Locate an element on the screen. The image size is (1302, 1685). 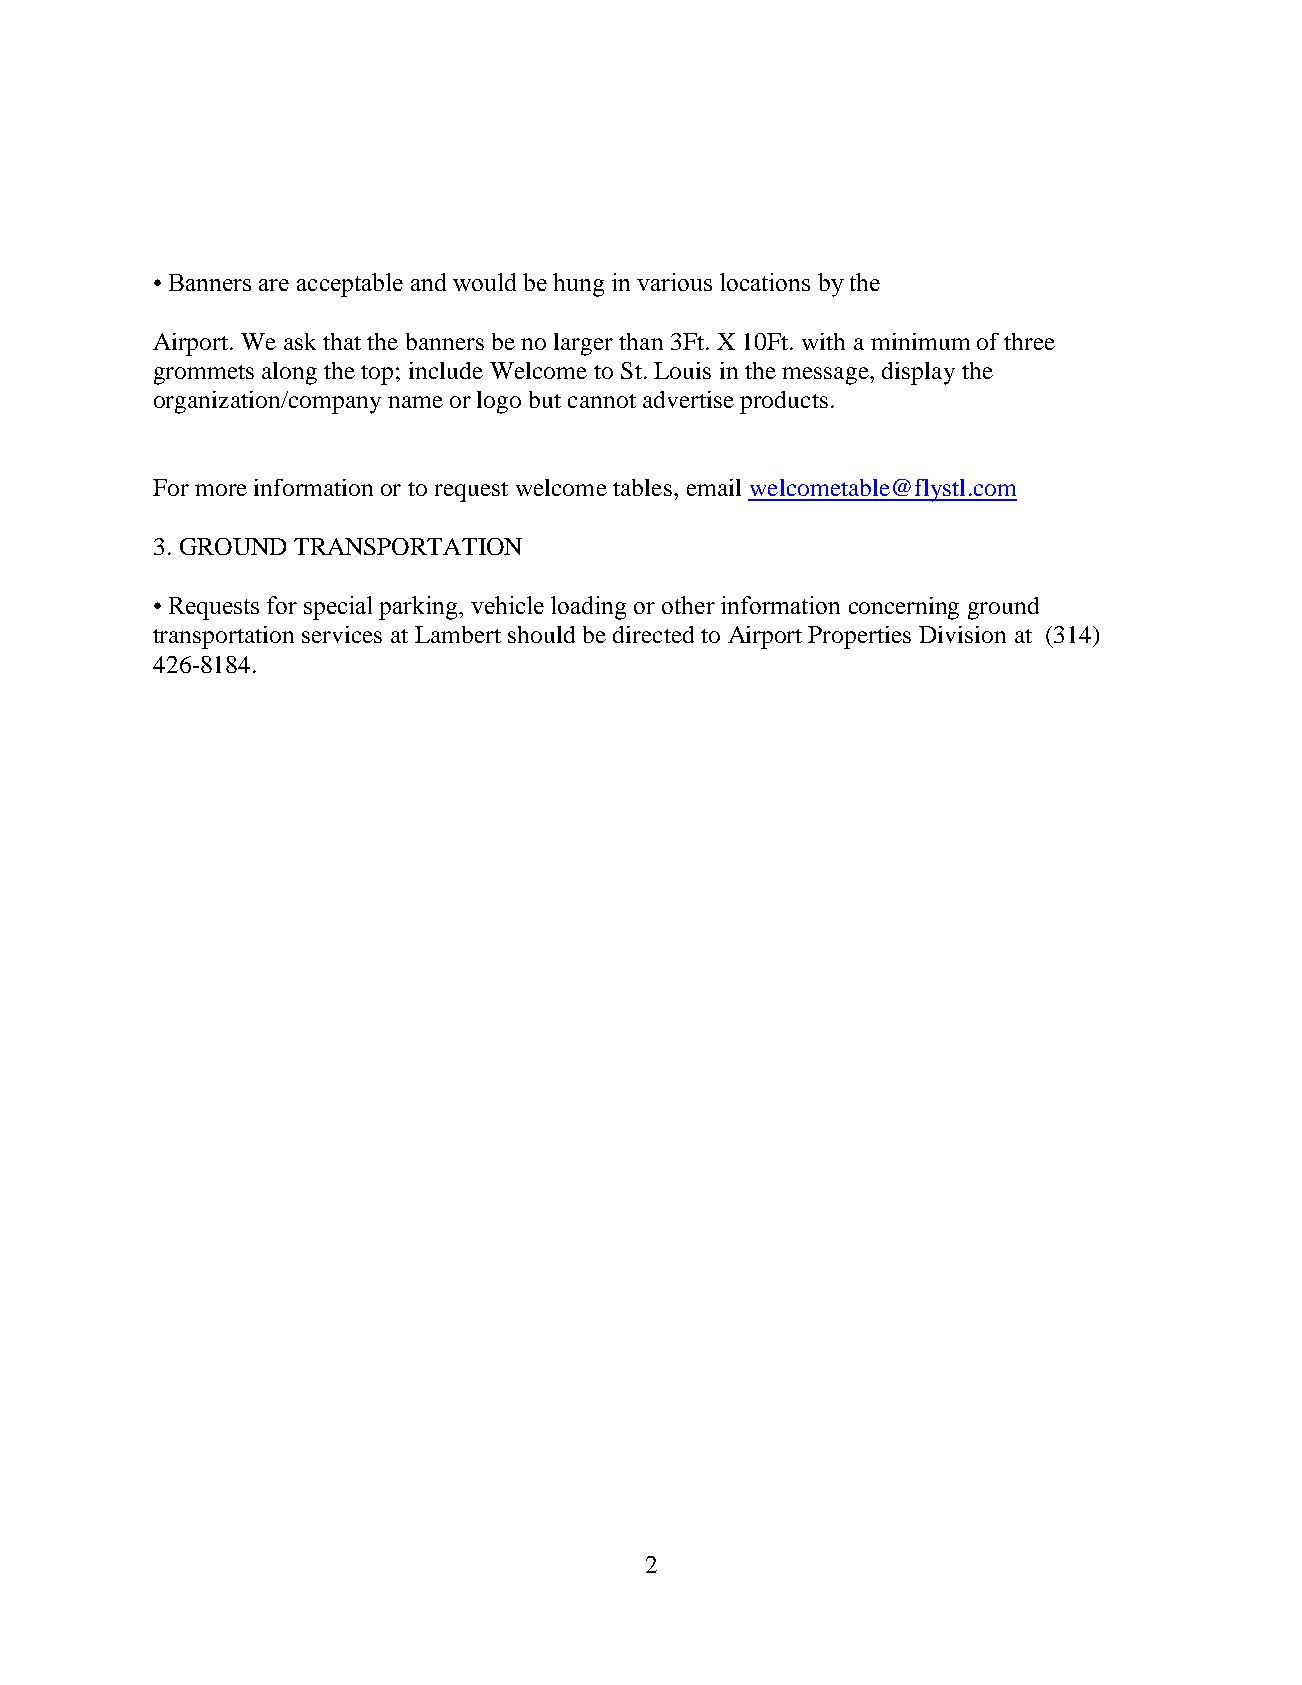
directed is located at coordinates (653, 634).
